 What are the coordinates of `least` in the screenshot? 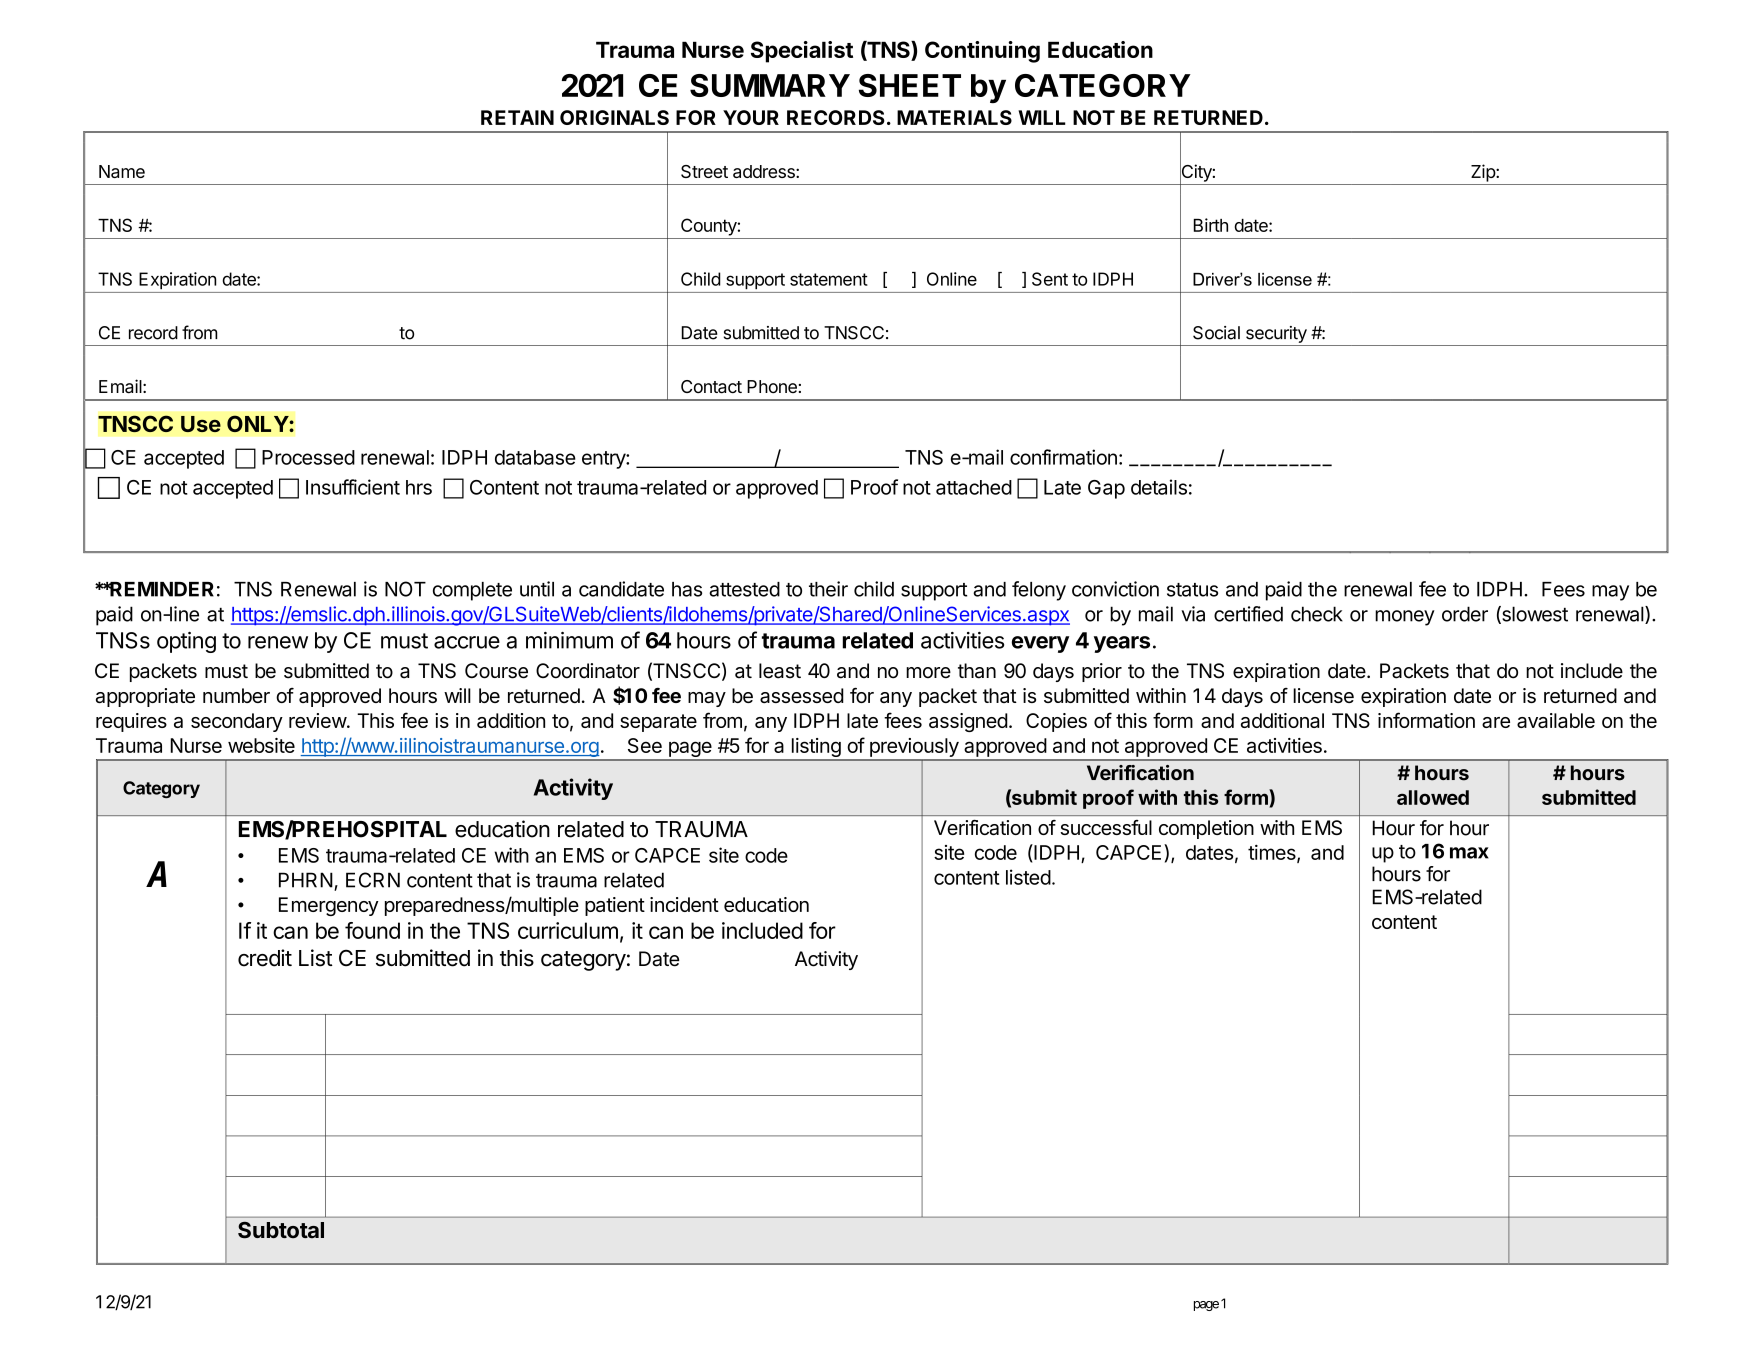 It's located at (780, 671).
